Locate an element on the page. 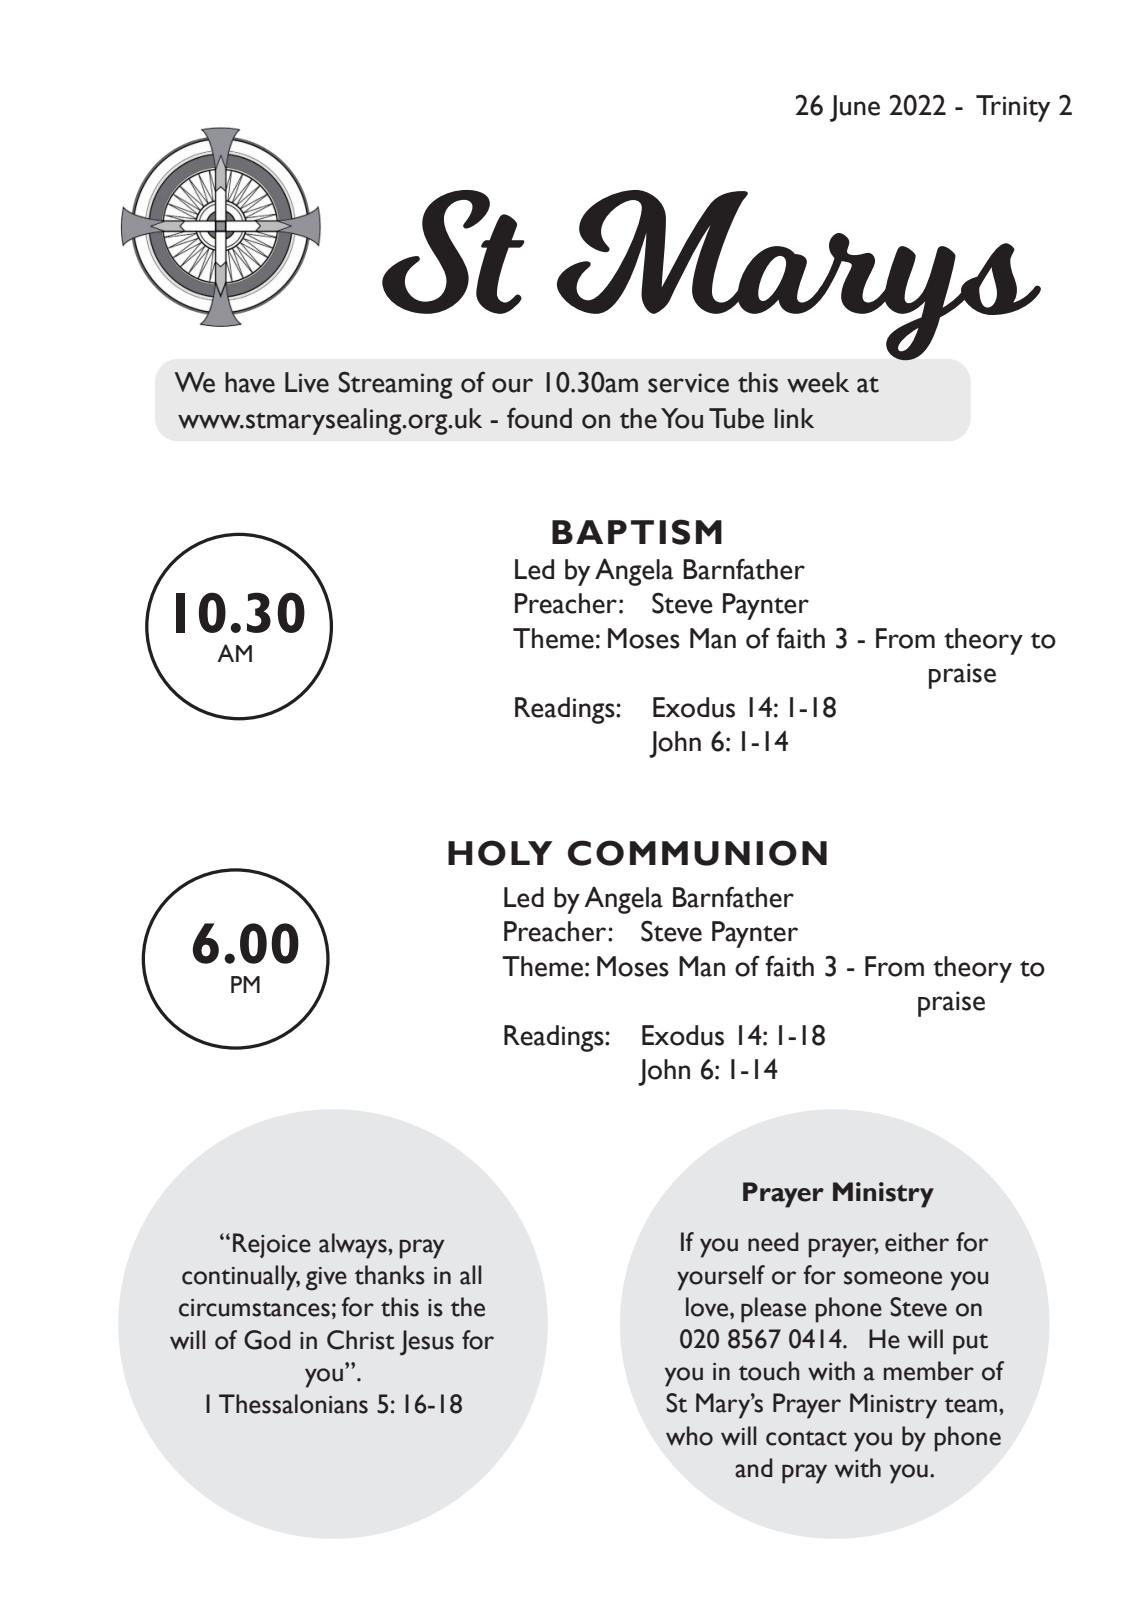 The height and width of the page is (1615, 1142). team is located at coordinates (972, 1405).
